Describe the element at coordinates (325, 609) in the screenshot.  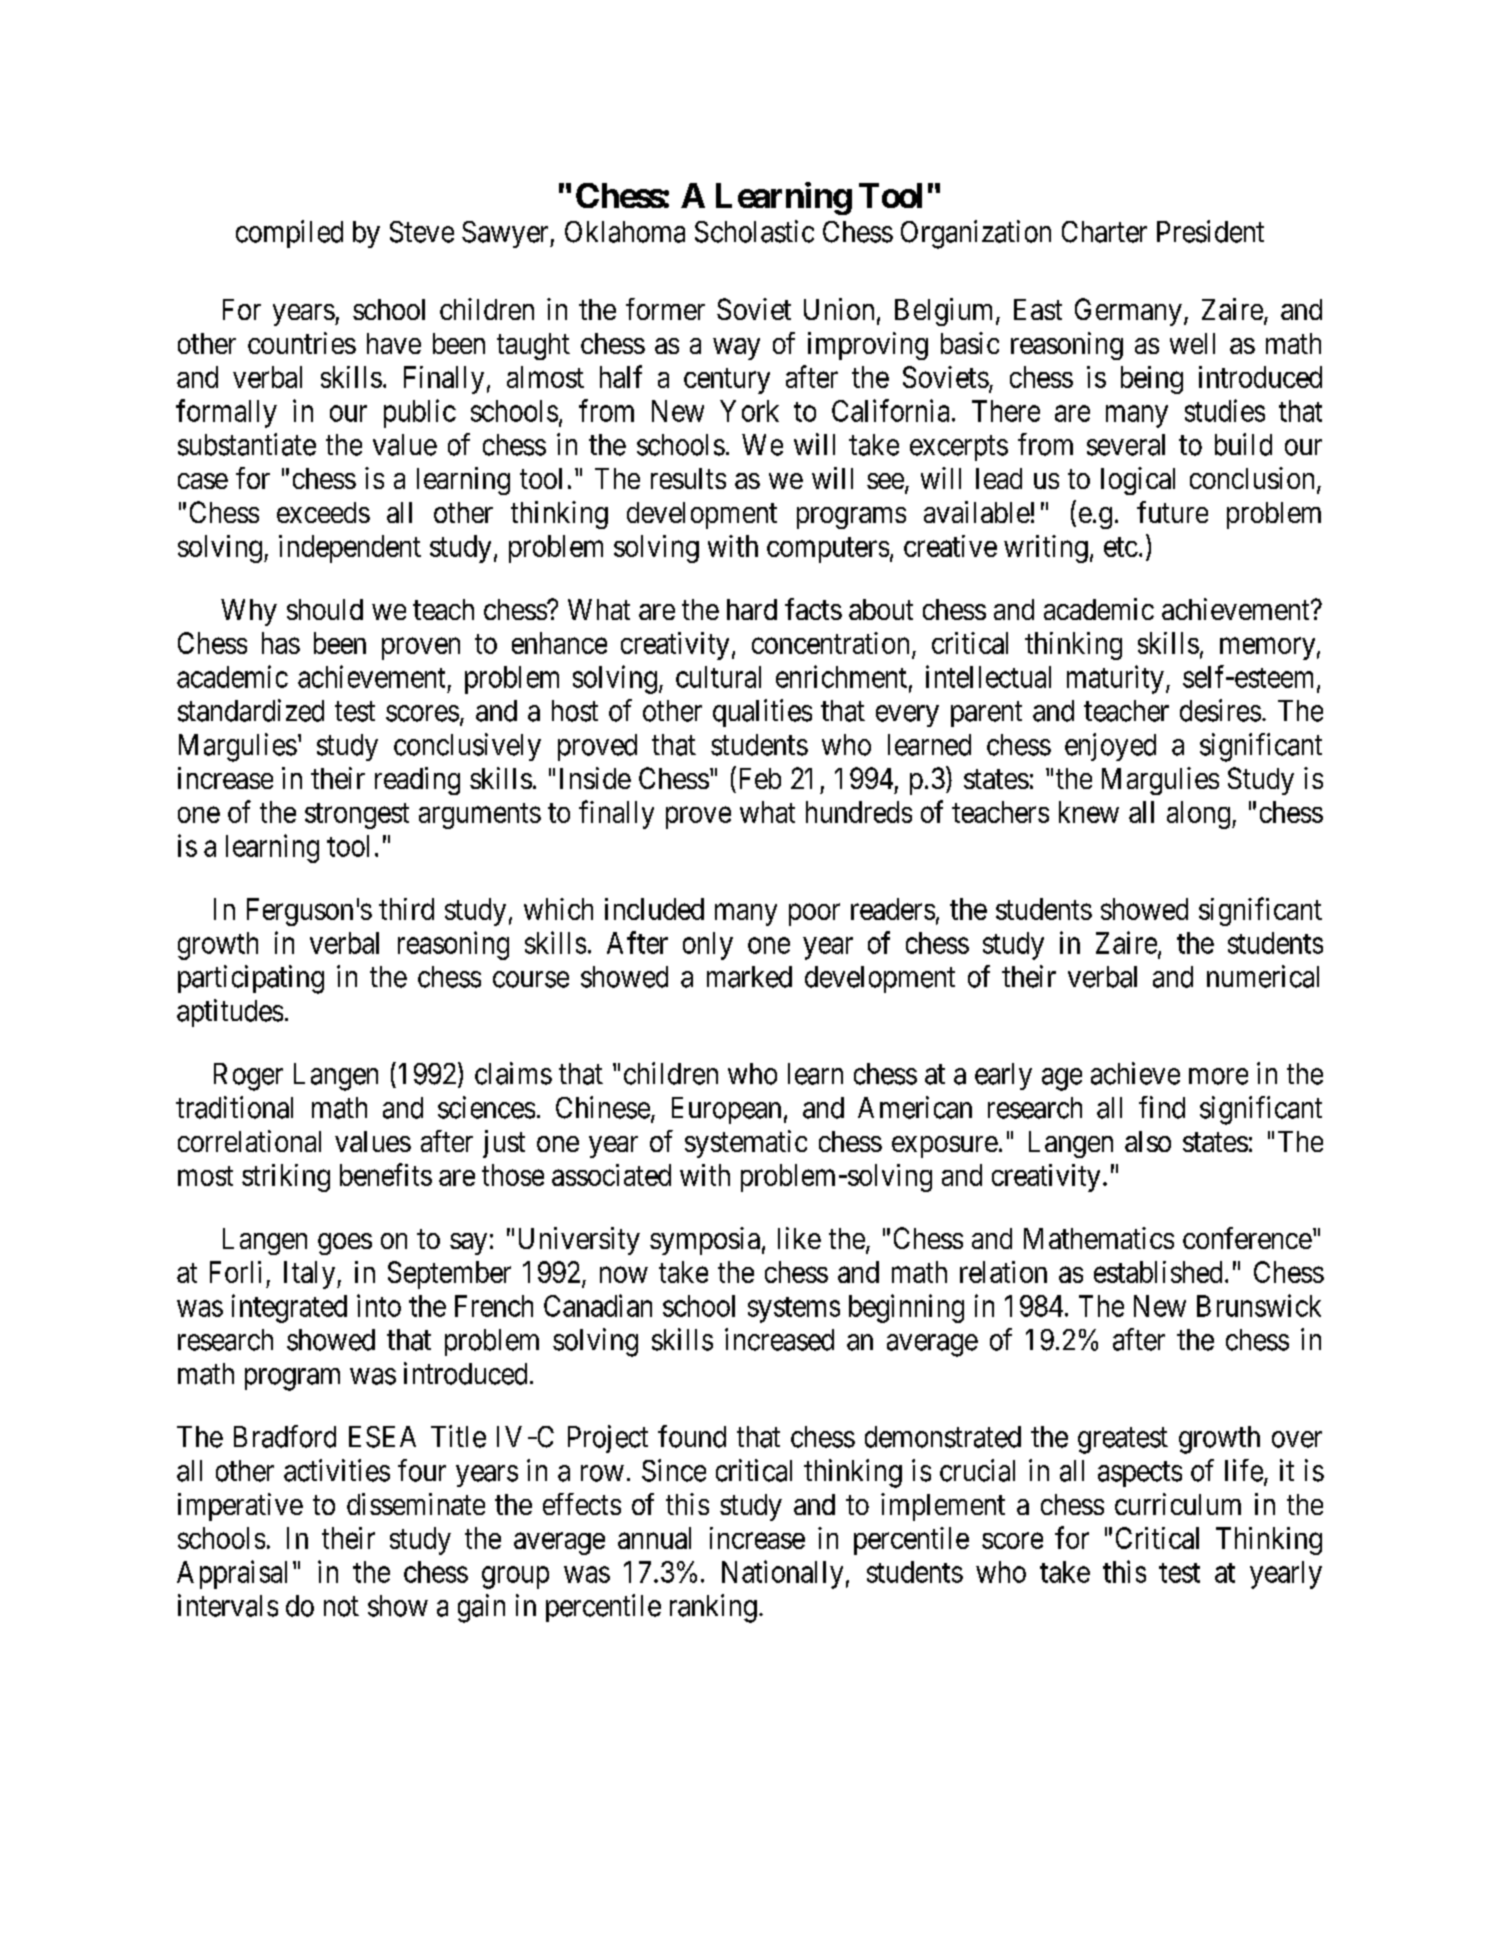
I see `should` at that location.
